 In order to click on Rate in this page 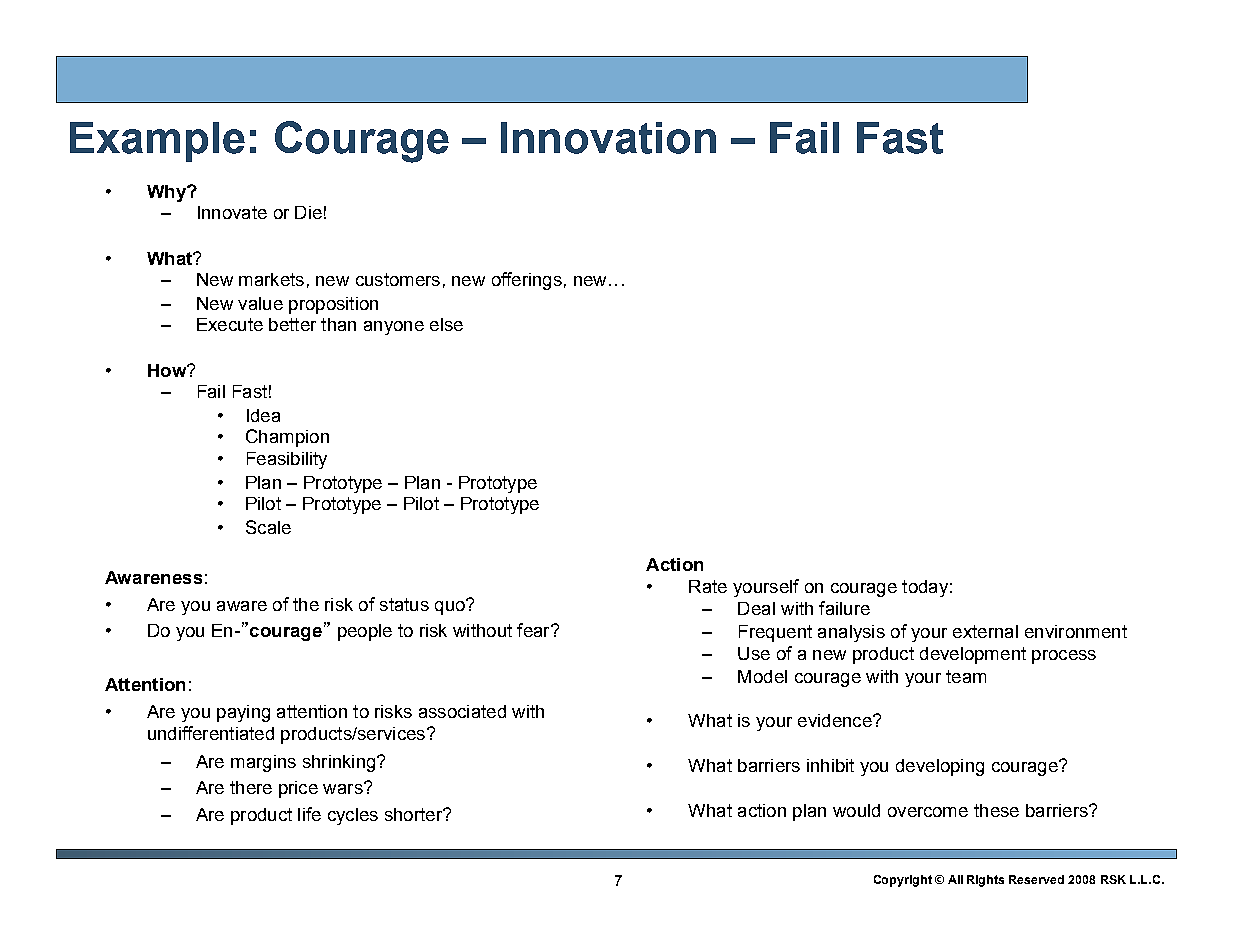, I will do `click(708, 586)`.
